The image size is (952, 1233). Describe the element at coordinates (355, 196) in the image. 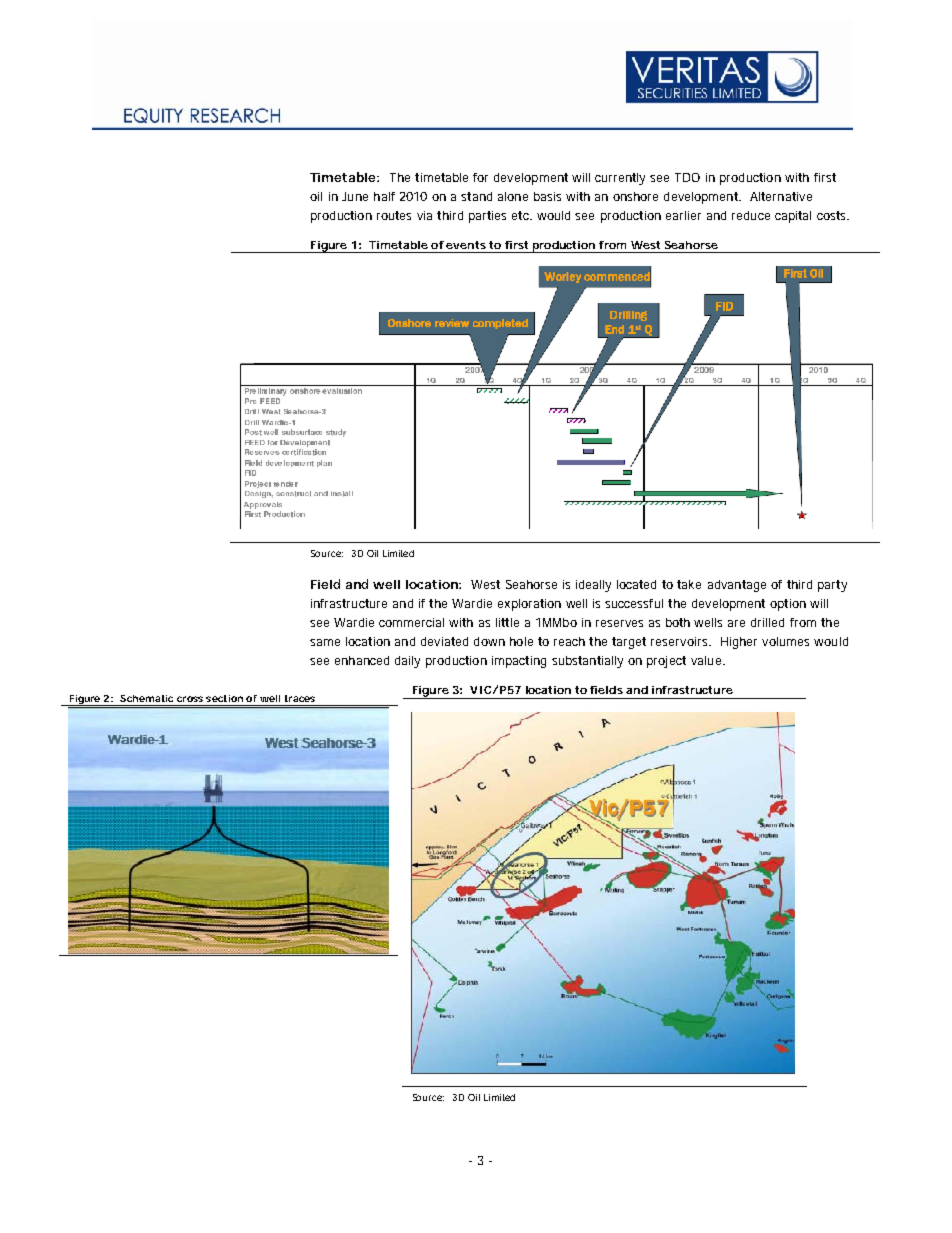

I see `June` at that location.
